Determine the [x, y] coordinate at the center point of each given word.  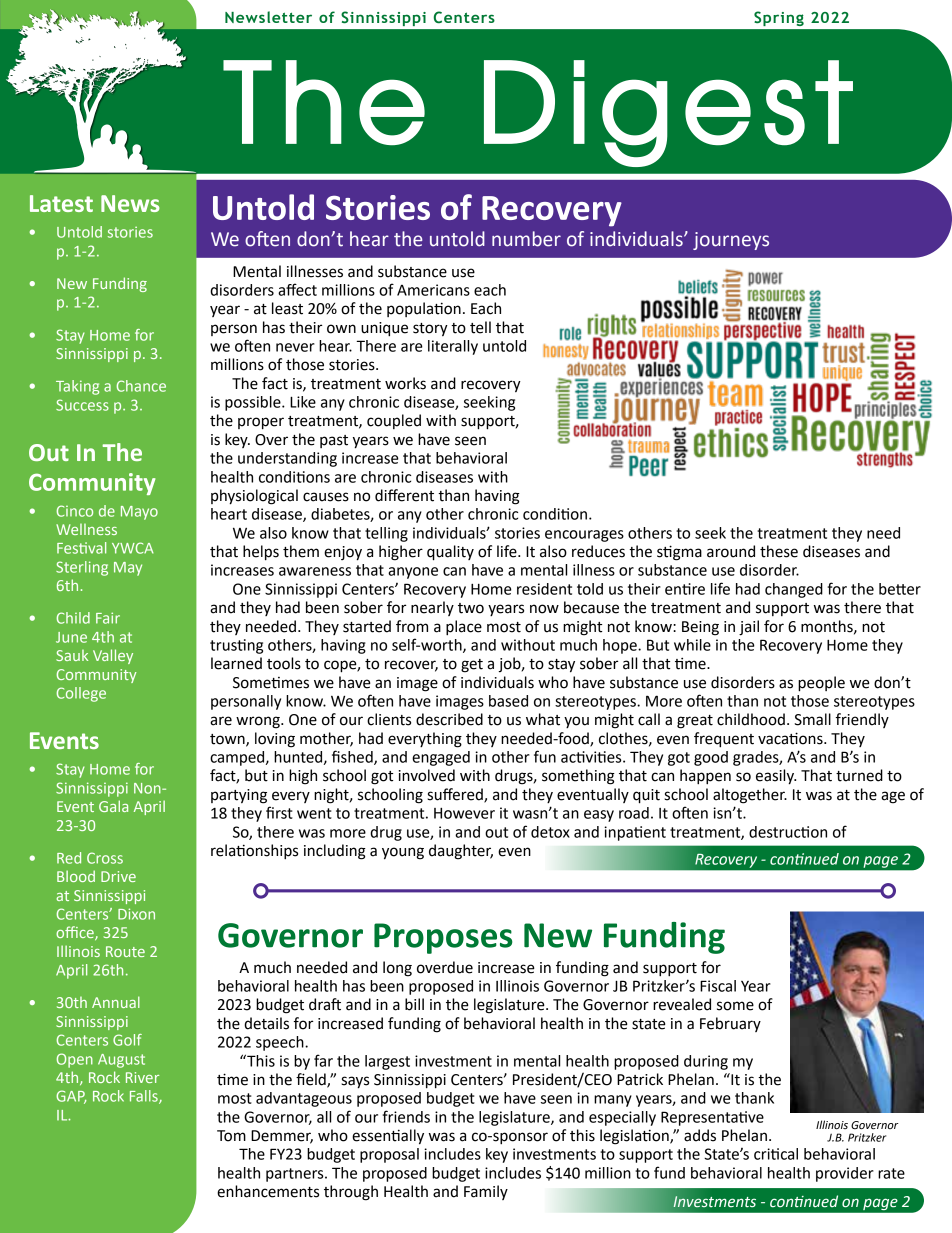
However [464, 813]
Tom [231, 1136]
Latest [61, 203]
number [526, 239]
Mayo [139, 513]
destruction [788, 832]
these [779, 551]
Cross [105, 858]
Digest [668, 113]
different [404, 495]
